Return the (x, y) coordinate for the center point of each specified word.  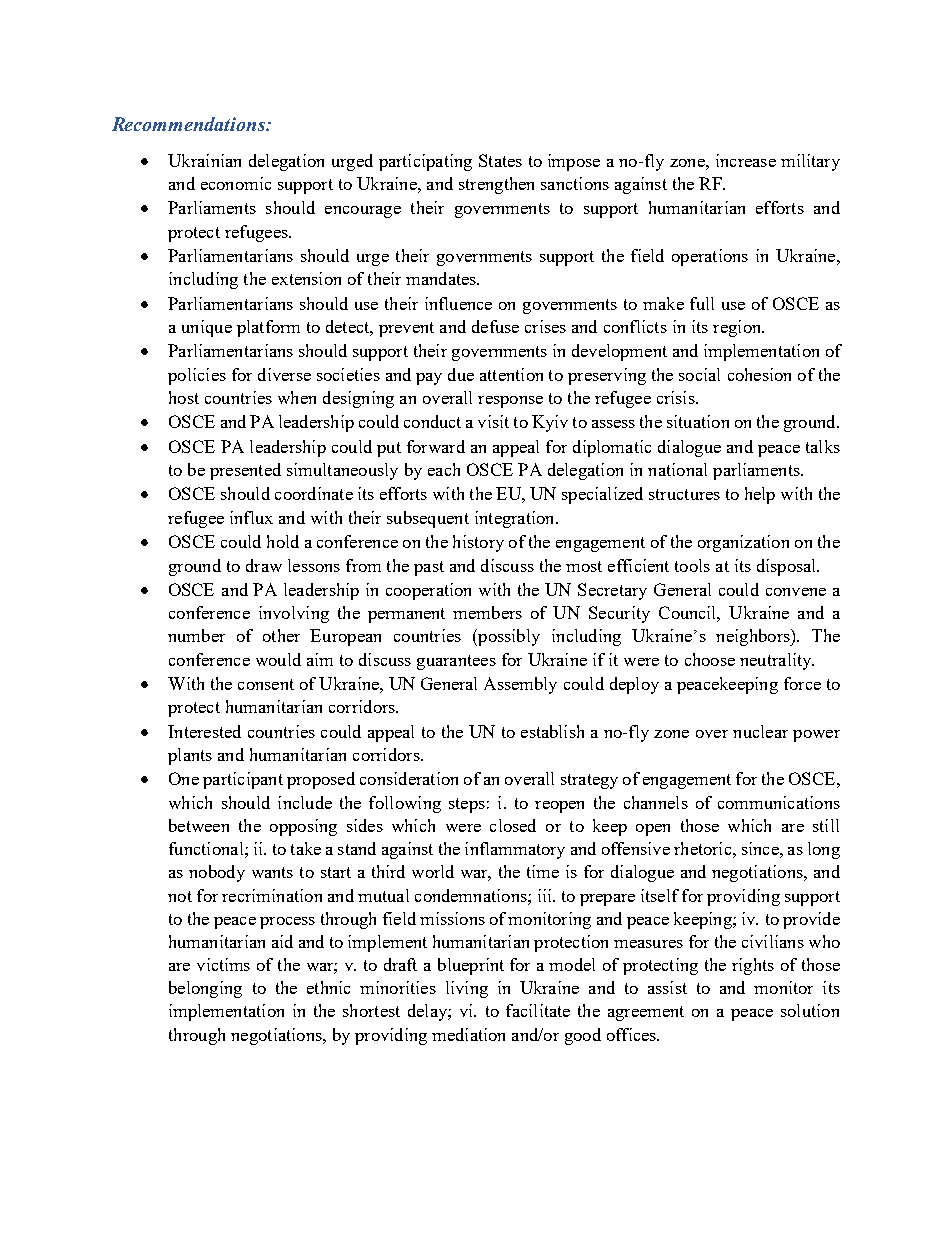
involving (294, 614)
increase (746, 160)
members (487, 612)
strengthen (496, 185)
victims (223, 964)
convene (796, 592)
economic (236, 183)
